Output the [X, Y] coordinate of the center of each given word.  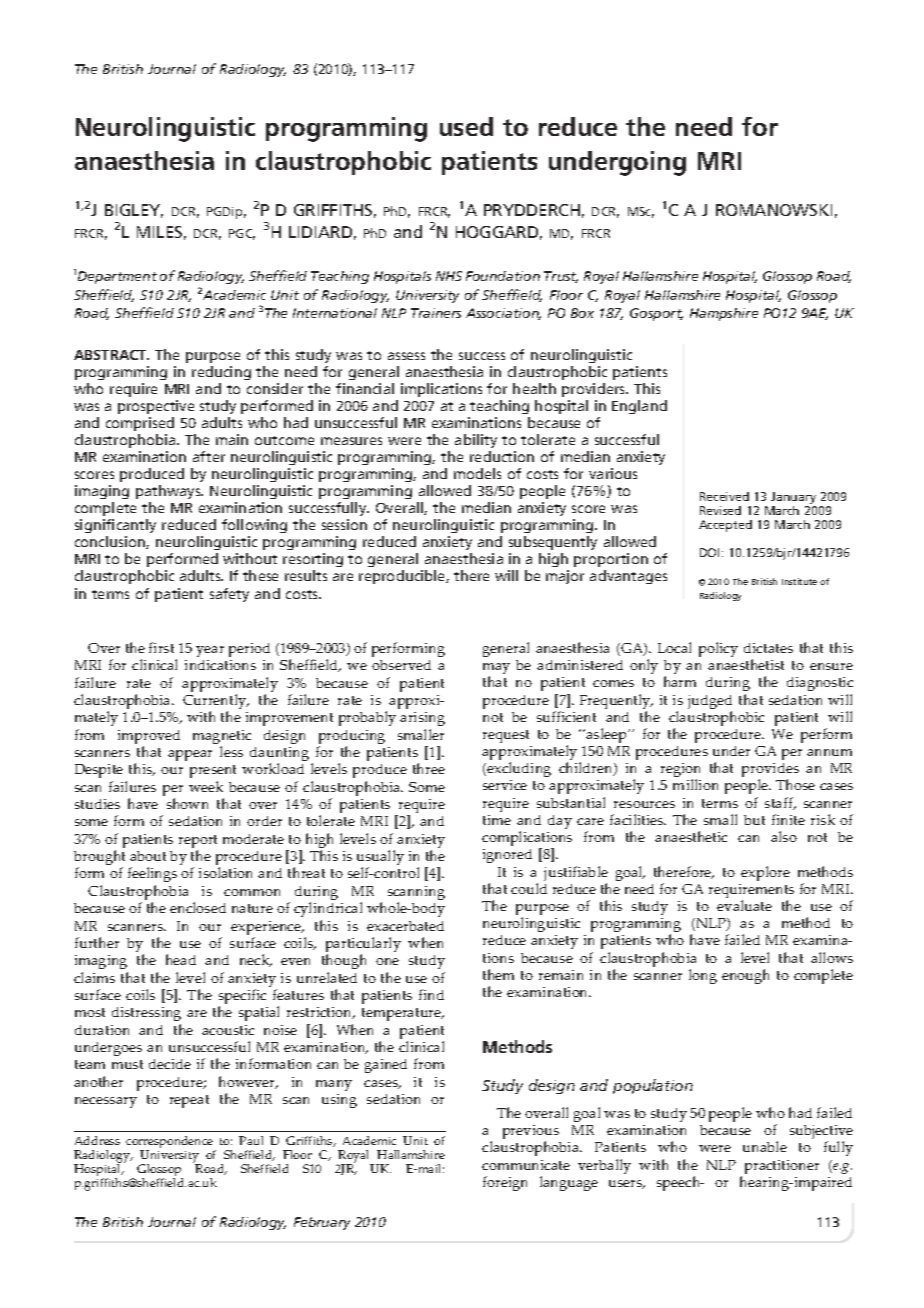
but [754, 820]
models [477, 473]
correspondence [169, 1143]
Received [724, 496]
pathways [169, 494]
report [198, 843]
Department [117, 277]
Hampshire [724, 314]
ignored [507, 856]
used [466, 126]
